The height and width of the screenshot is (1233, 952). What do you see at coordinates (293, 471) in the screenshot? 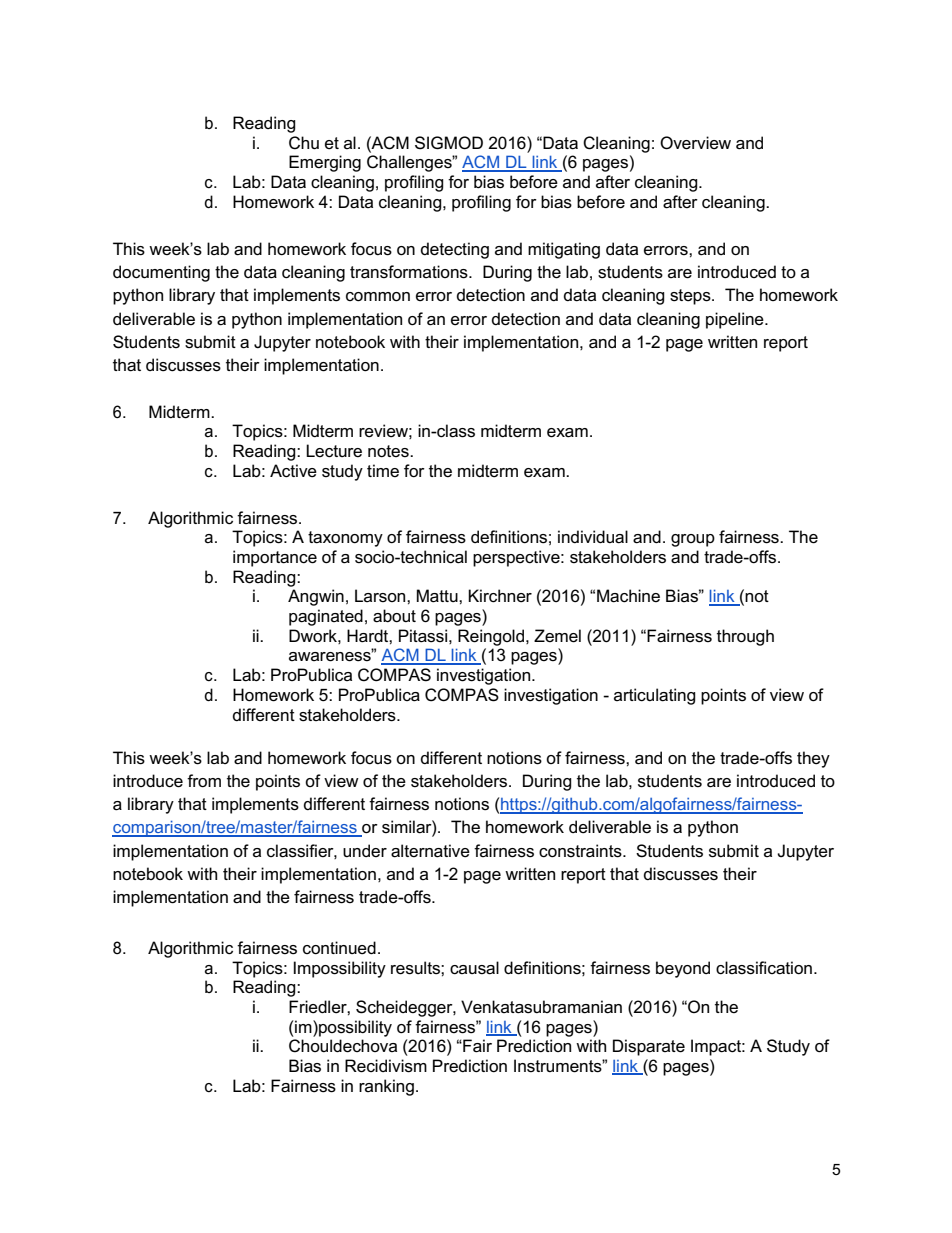
I see `Active` at bounding box center [293, 471].
